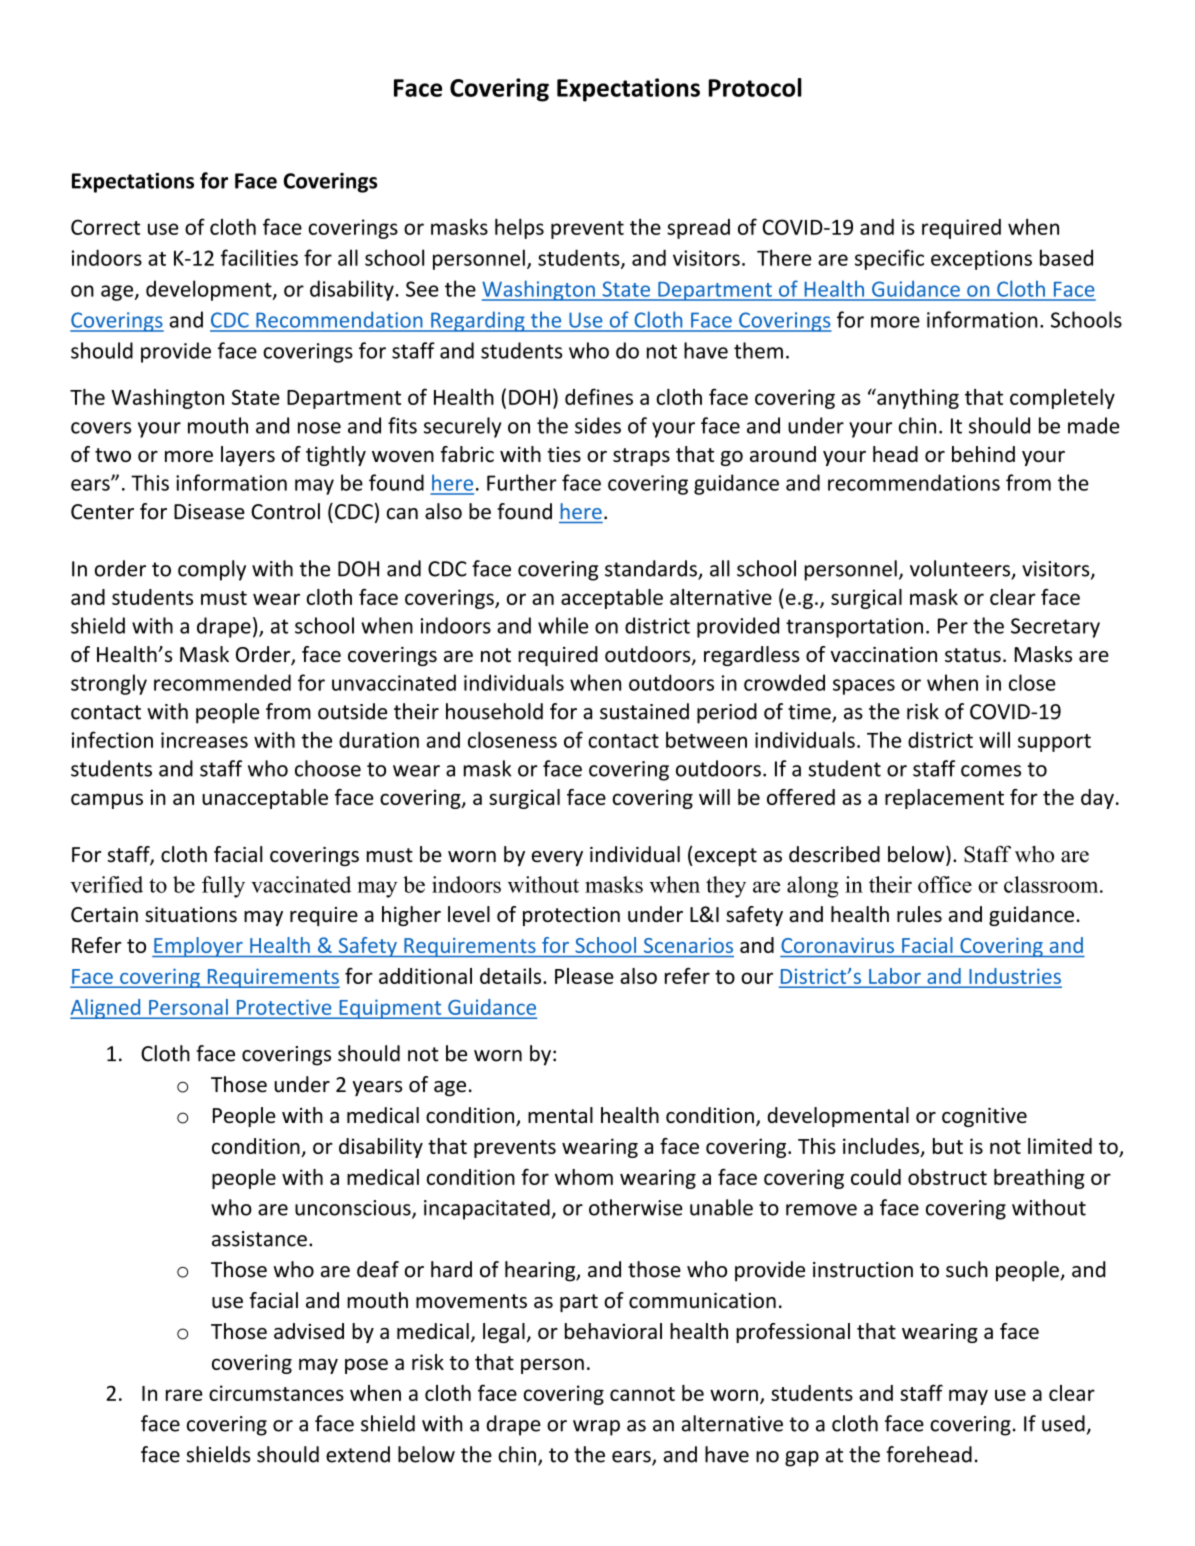 The image size is (1195, 1546). I want to click on whom, so click(584, 1177).
